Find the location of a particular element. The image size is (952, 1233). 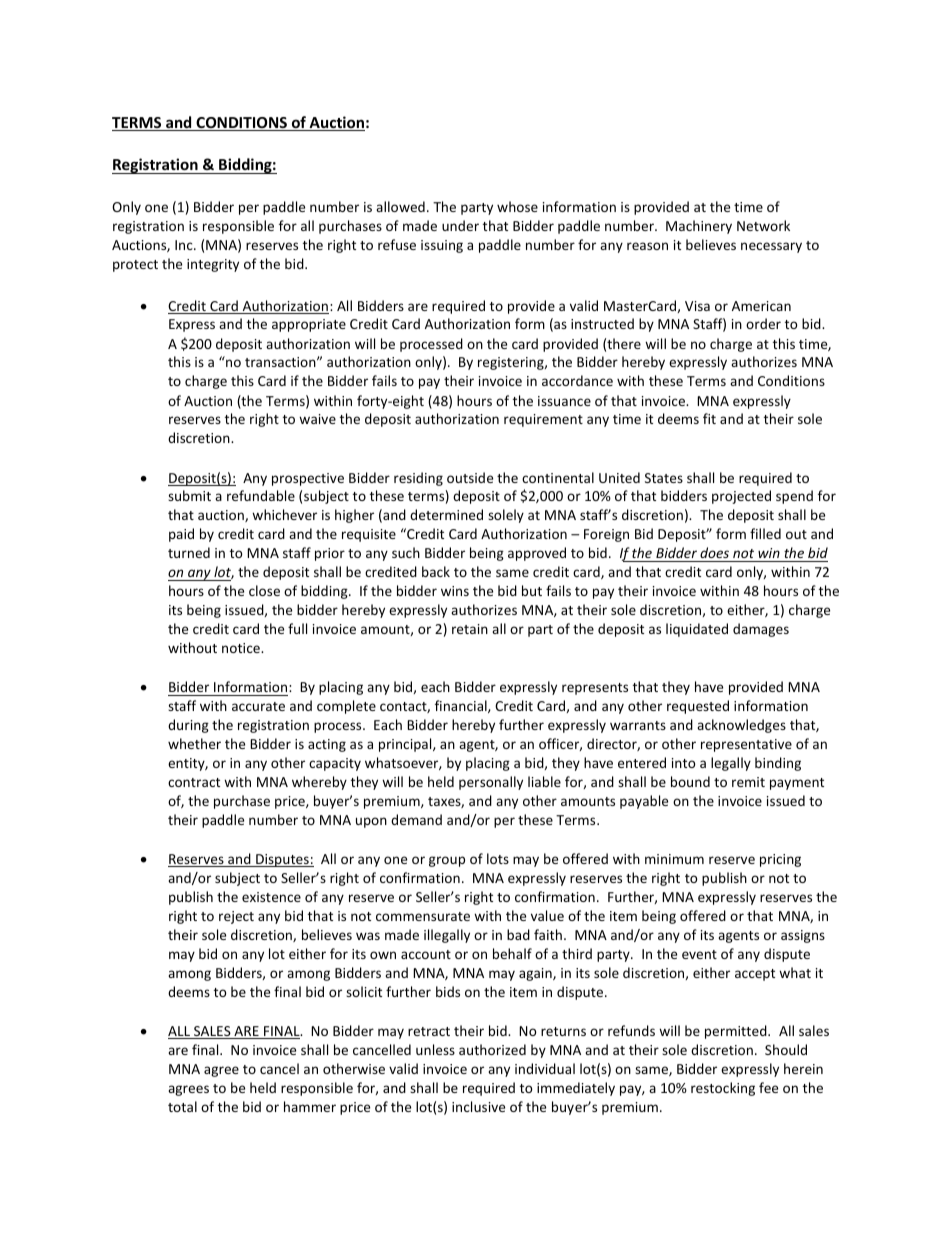

group is located at coordinates (447, 861).
